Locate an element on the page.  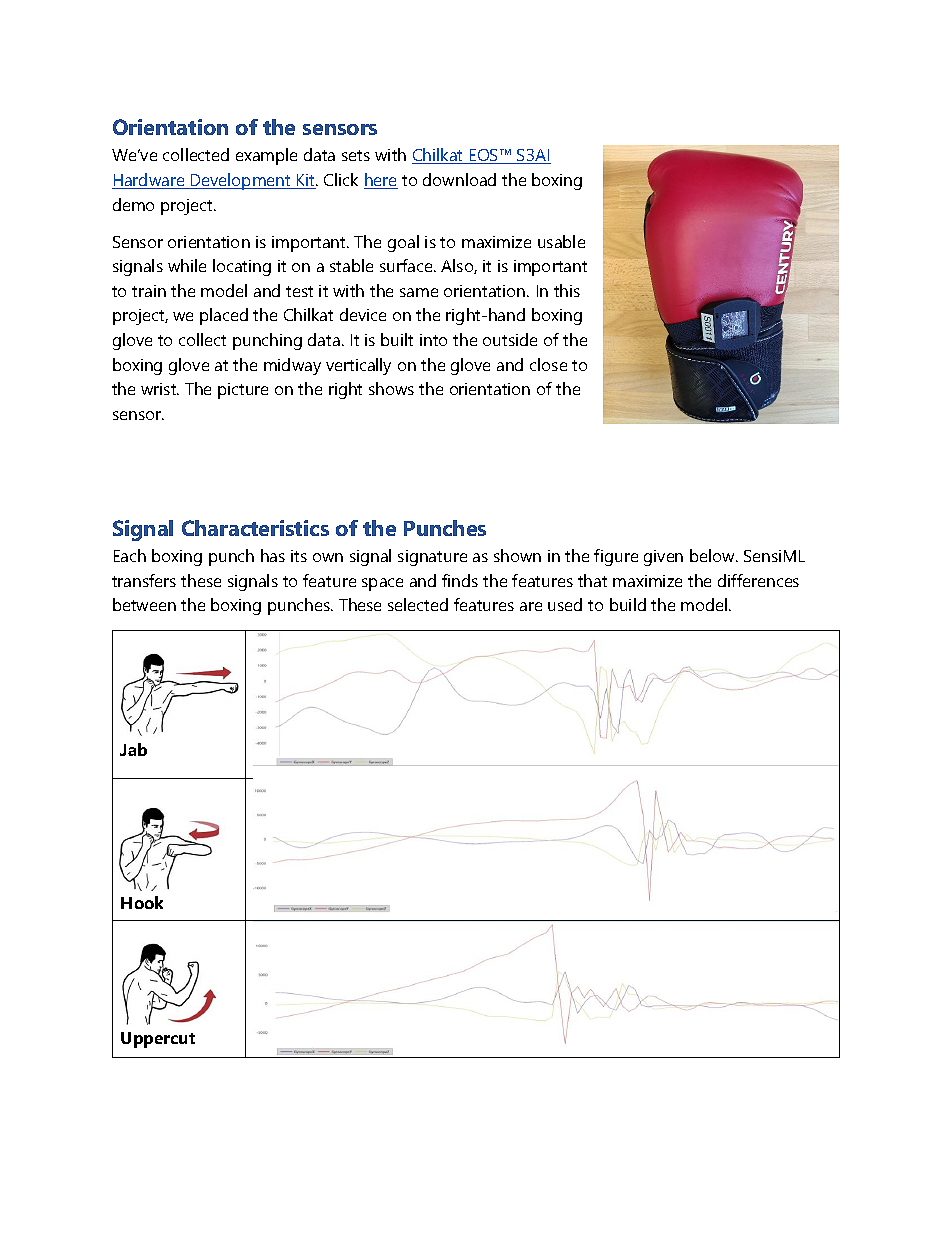
build is located at coordinates (628, 604).
